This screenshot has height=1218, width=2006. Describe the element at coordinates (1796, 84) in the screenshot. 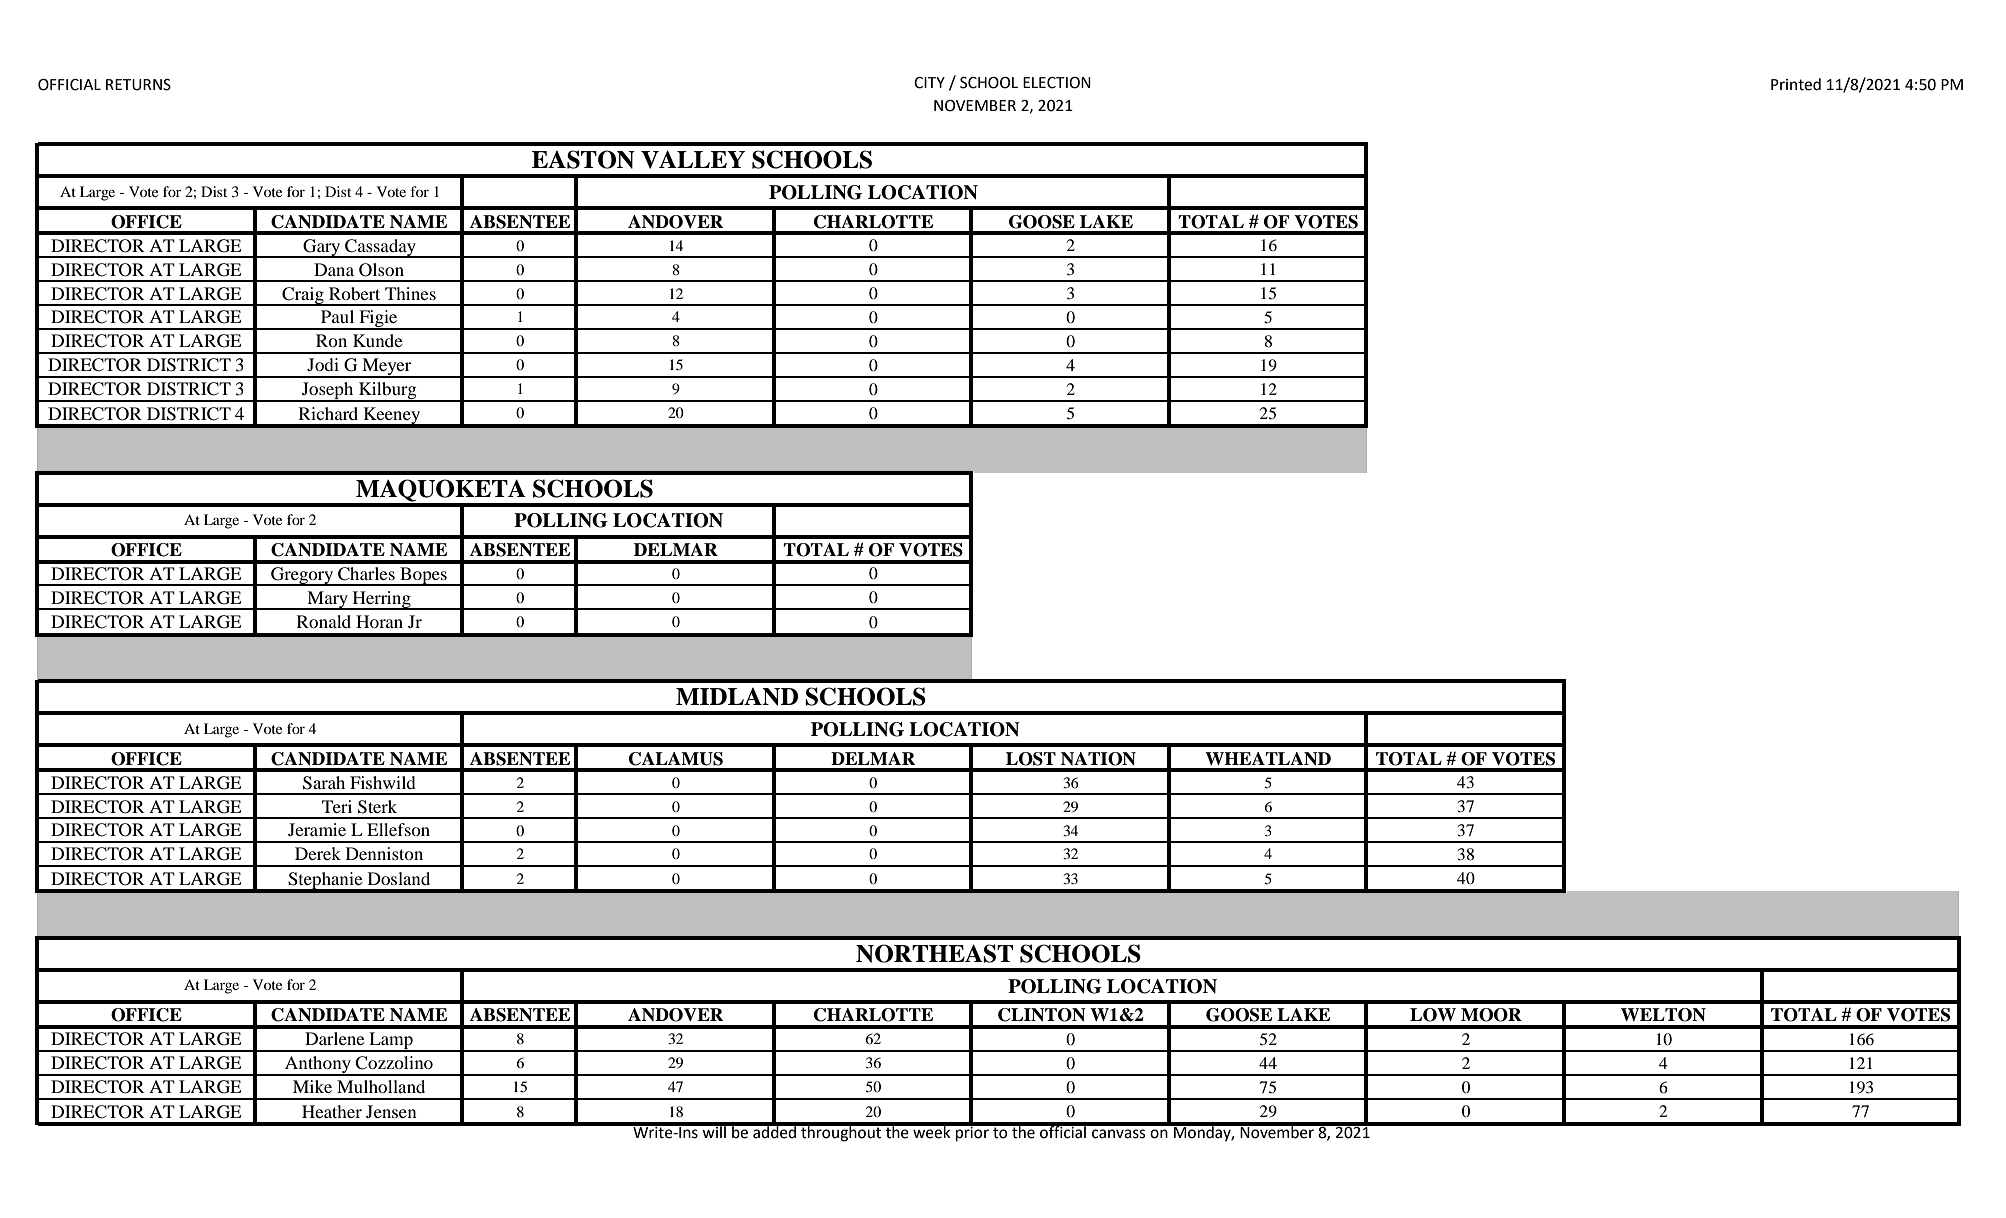

I see `Printed` at that location.
